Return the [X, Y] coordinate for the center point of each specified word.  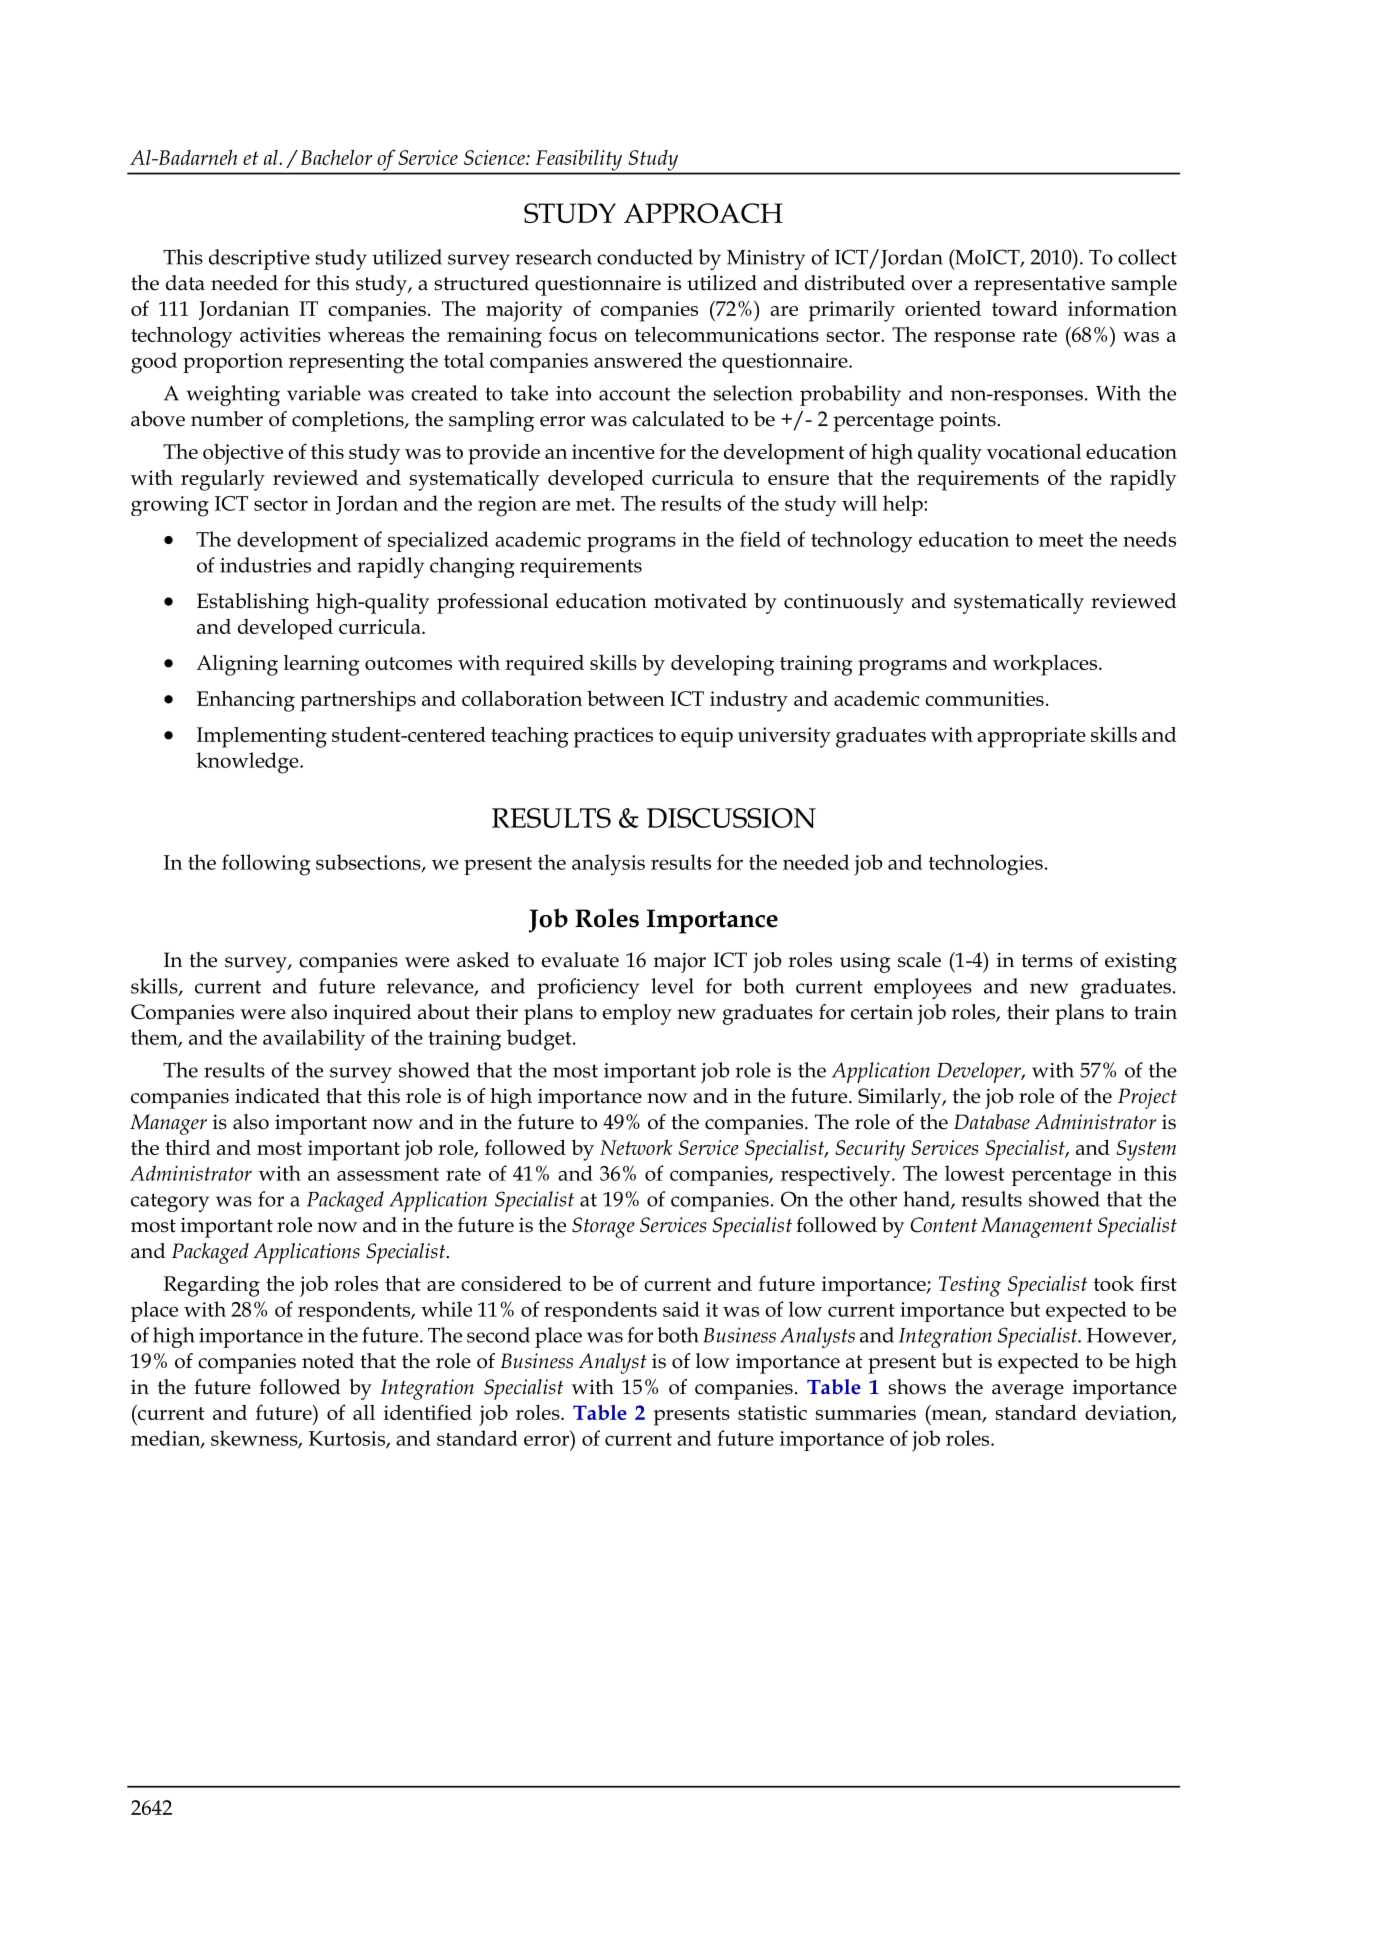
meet [1061, 540]
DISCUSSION [731, 818]
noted [328, 1361]
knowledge [248, 763]
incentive [613, 451]
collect [1147, 257]
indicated [277, 1096]
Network [636, 1147]
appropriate [1031, 737]
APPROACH [703, 213]
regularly [223, 480]
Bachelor [336, 157]
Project [1147, 1098]
